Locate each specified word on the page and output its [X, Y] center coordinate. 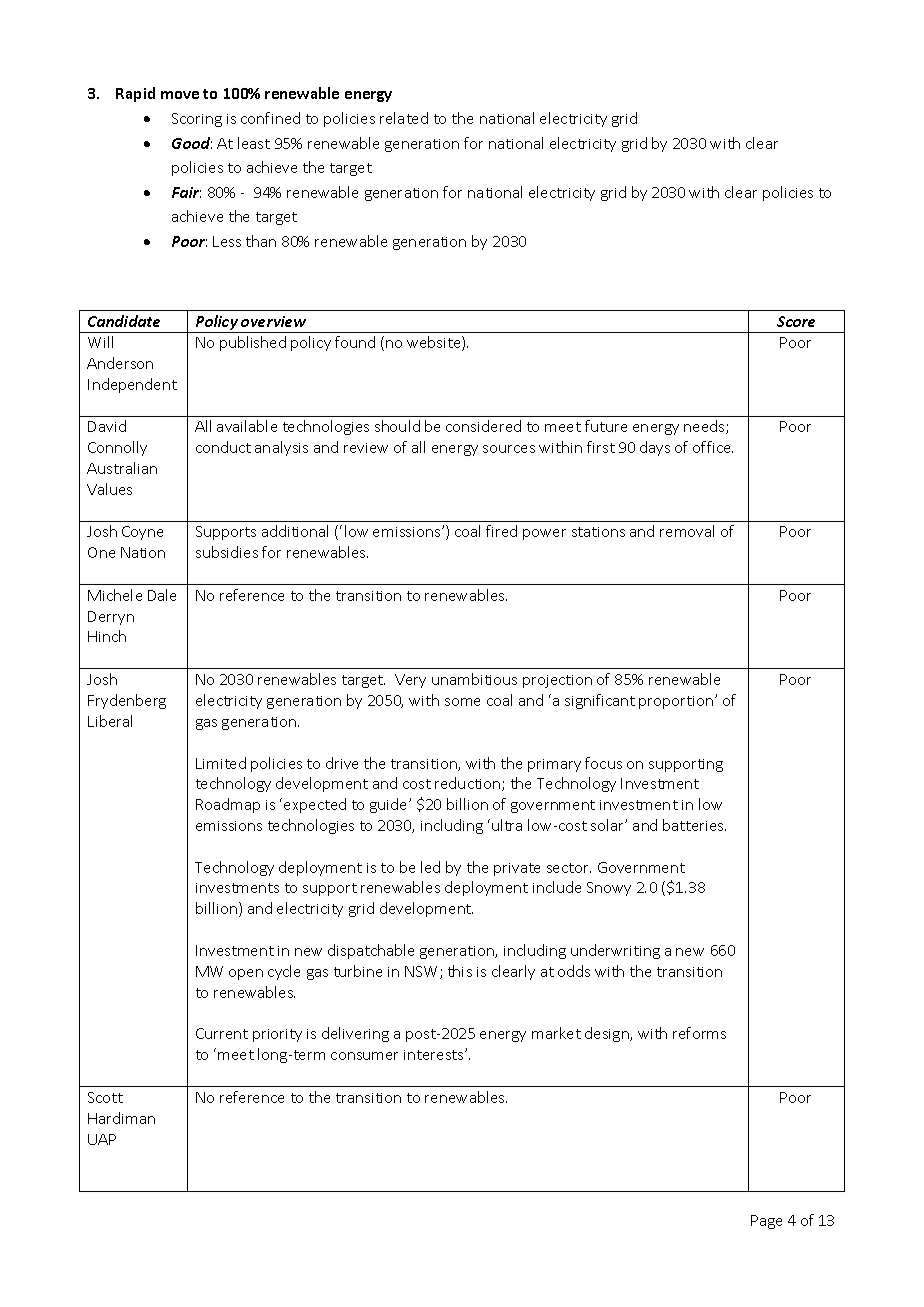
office [713, 447]
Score [796, 321]
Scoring [197, 120]
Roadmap [228, 805]
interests [435, 1055]
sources [509, 449]
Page [766, 1222]
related [404, 118]
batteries [694, 825]
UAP [102, 1139]
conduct [223, 447]
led [430, 867]
